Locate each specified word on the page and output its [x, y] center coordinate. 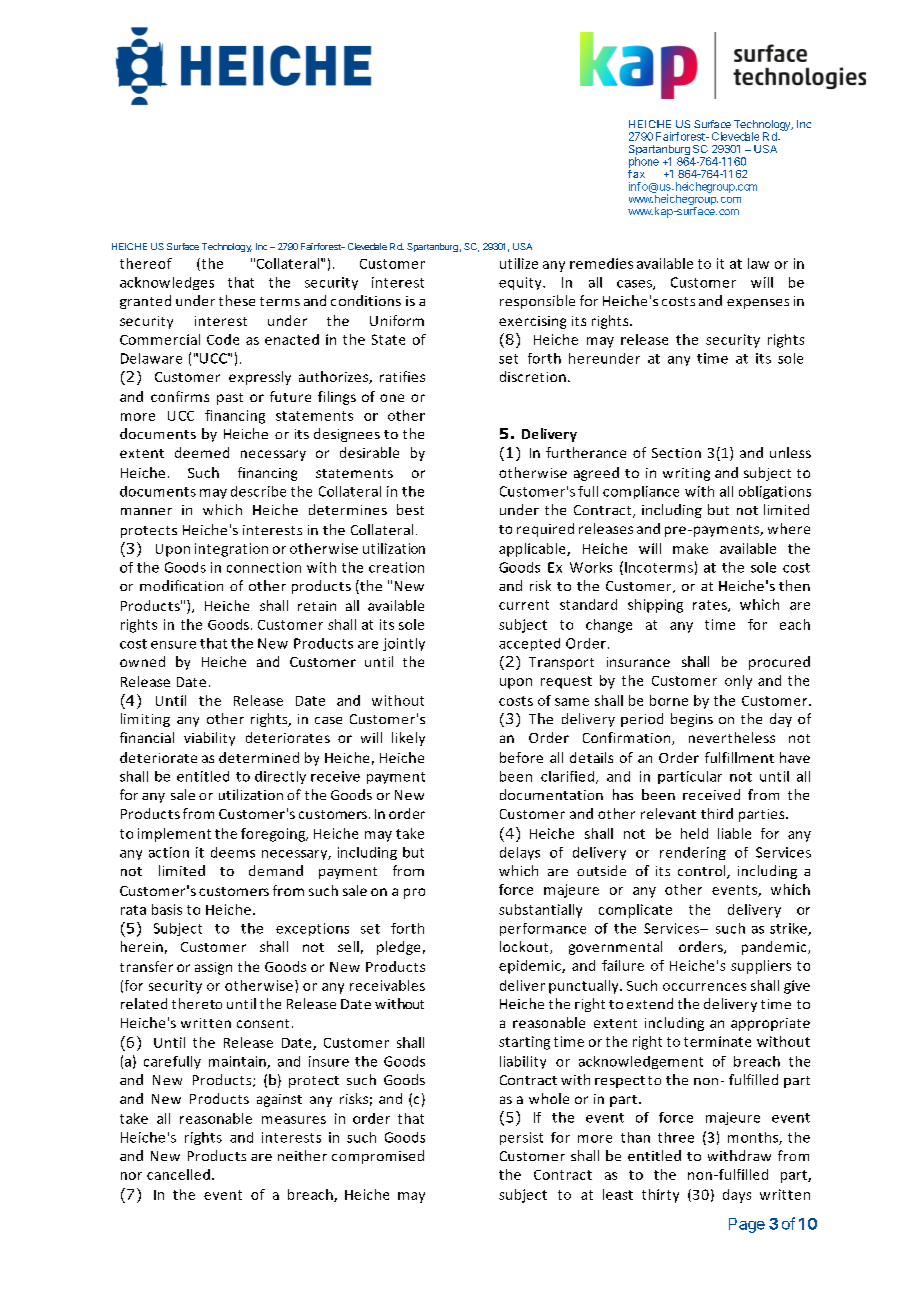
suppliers [761, 967]
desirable [369, 452]
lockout [525, 947]
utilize [519, 263]
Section [676, 453]
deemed [202, 452]
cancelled [178, 1174]
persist [521, 1138]
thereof [146, 263]
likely [408, 739]
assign [213, 968]
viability [209, 739]
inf [635, 186]
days [737, 1196]
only [738, 682]
